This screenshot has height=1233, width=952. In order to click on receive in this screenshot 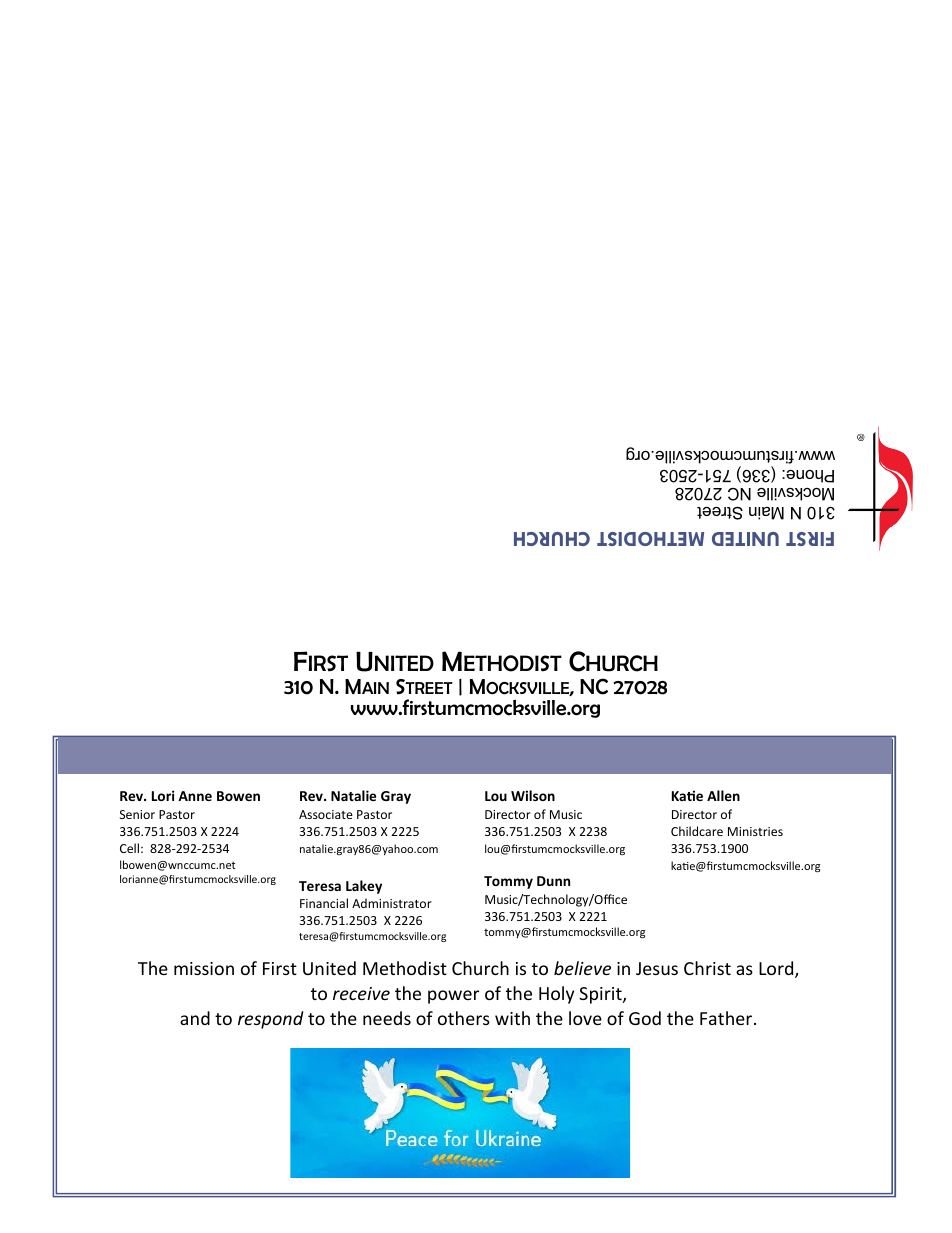, I will do `click(361, 993)`.
